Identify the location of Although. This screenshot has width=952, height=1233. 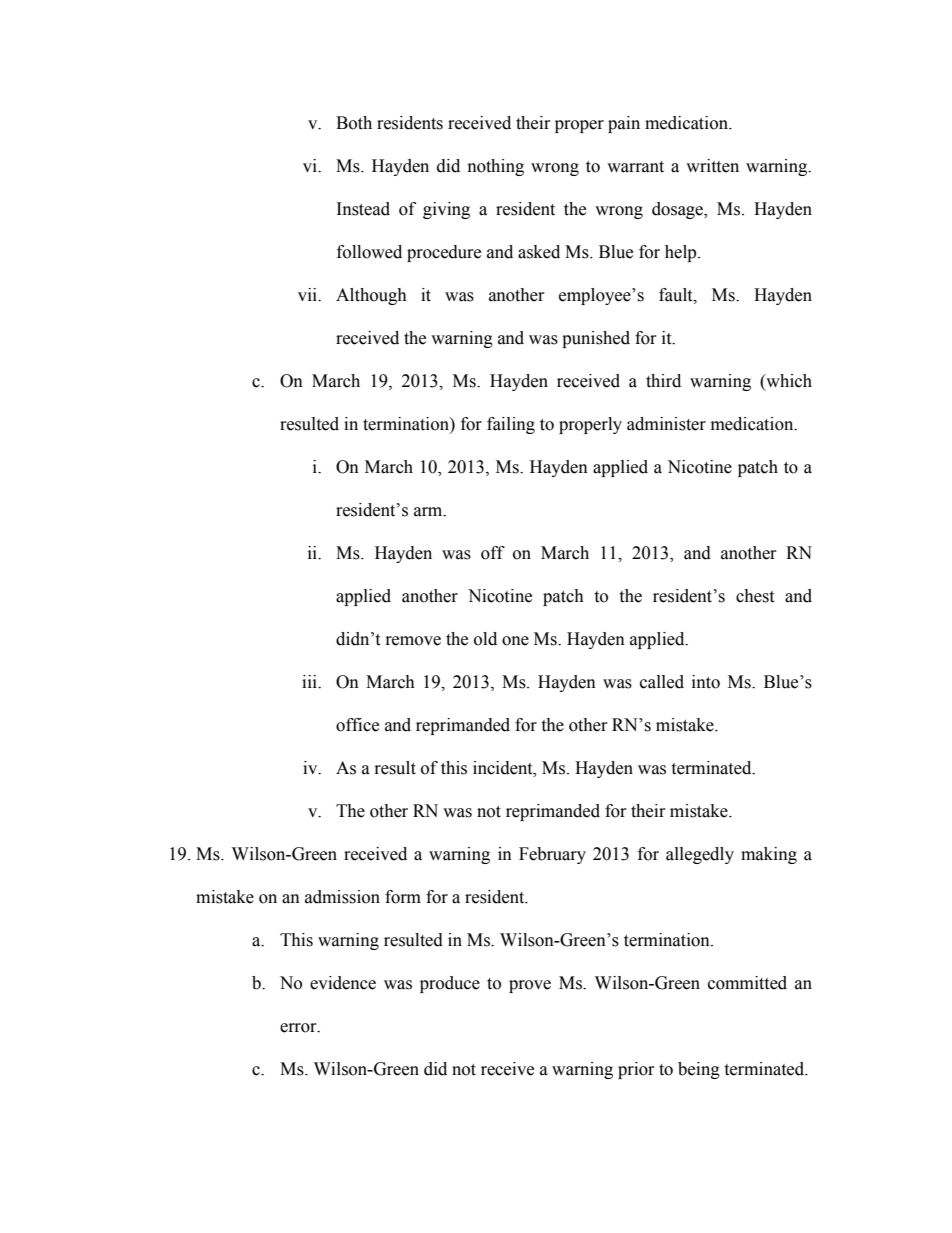
(371, 296).
